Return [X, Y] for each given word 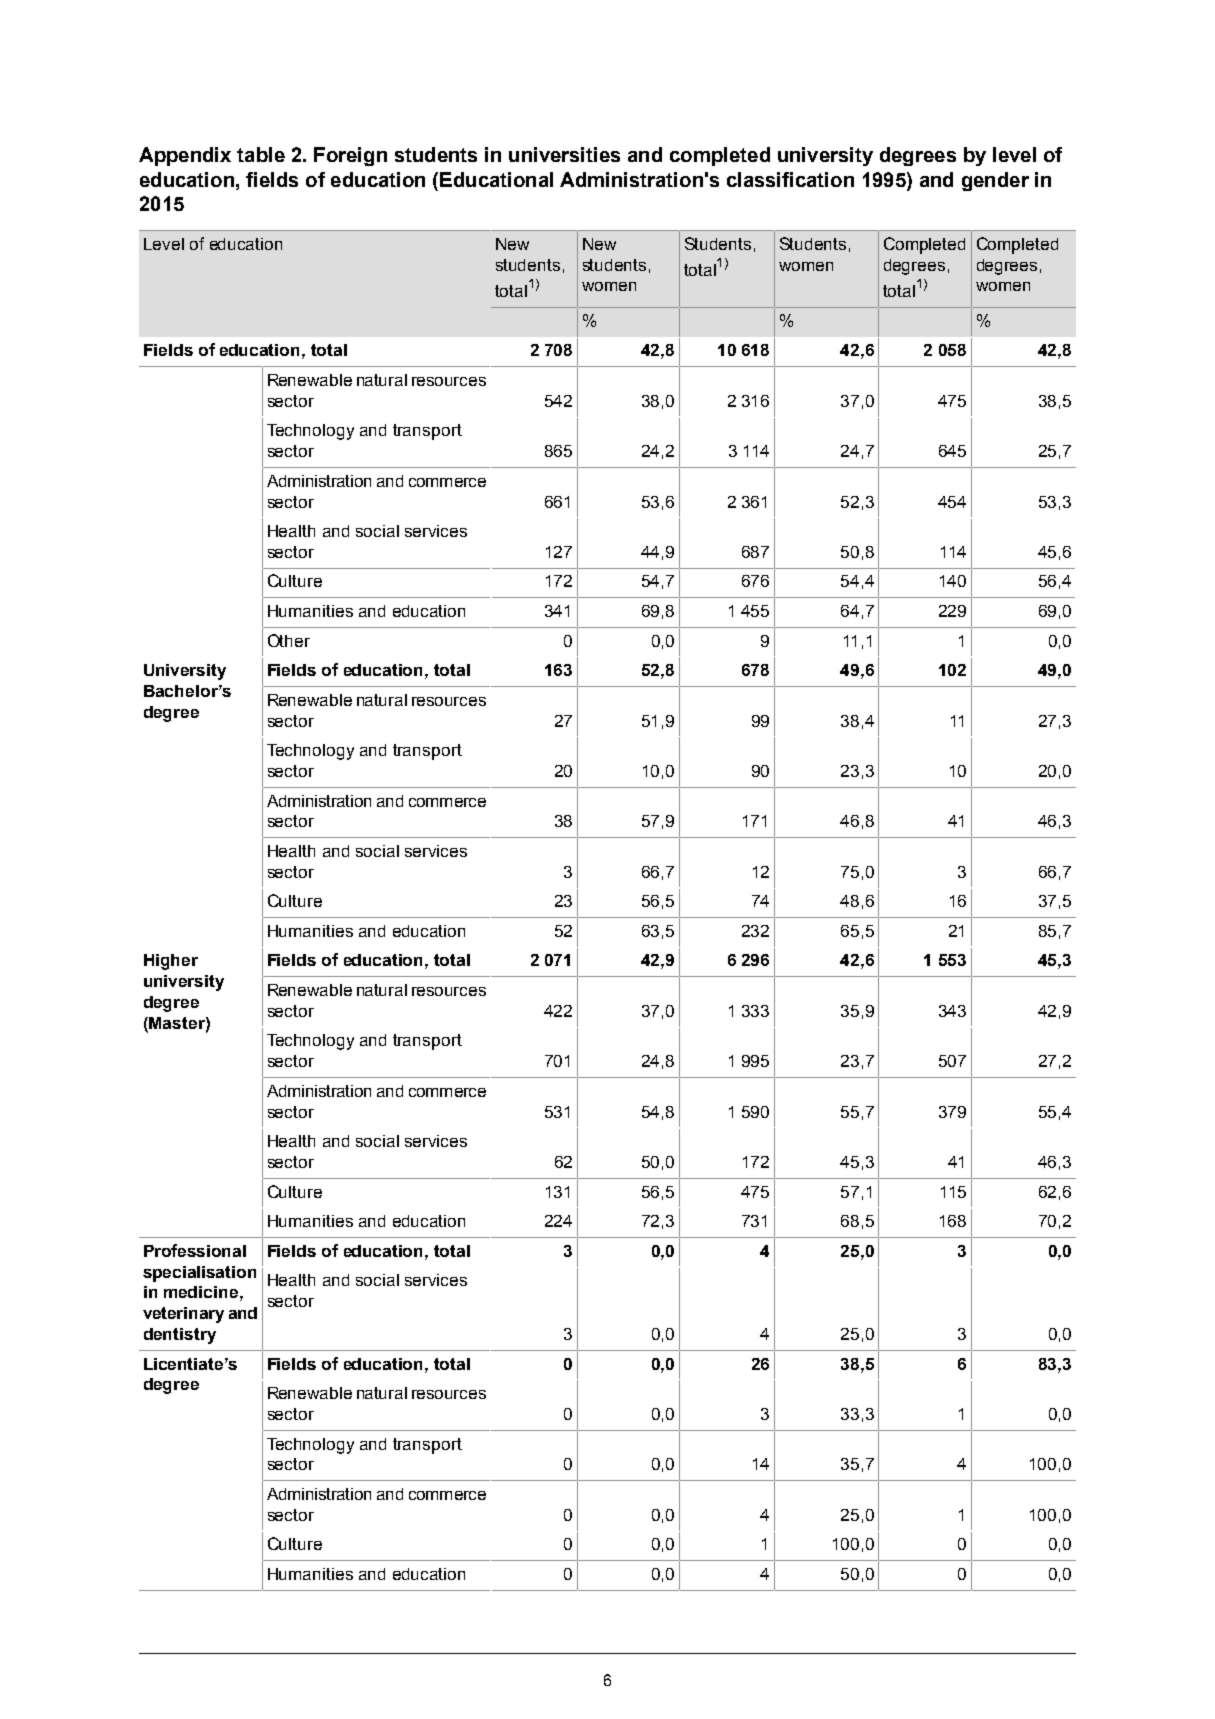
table [261, 154]
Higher [171, 962]
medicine [201, 1292]
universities [564, 154]
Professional [195, 1250]
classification [790, 179]
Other [289, 640]
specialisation [199, 1274]
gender [995, 181]
